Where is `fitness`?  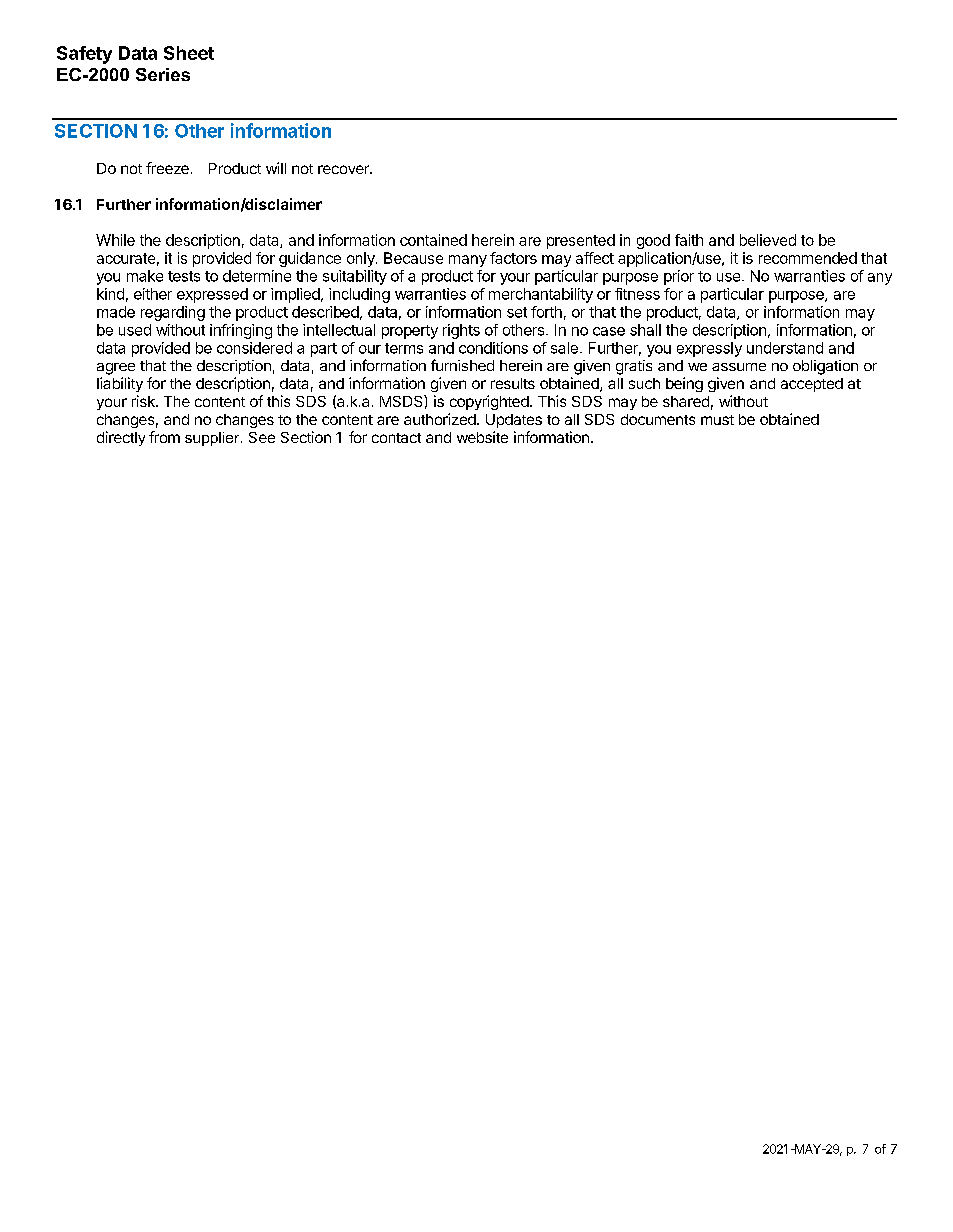
fitness is located at coordinates (637, 294).
